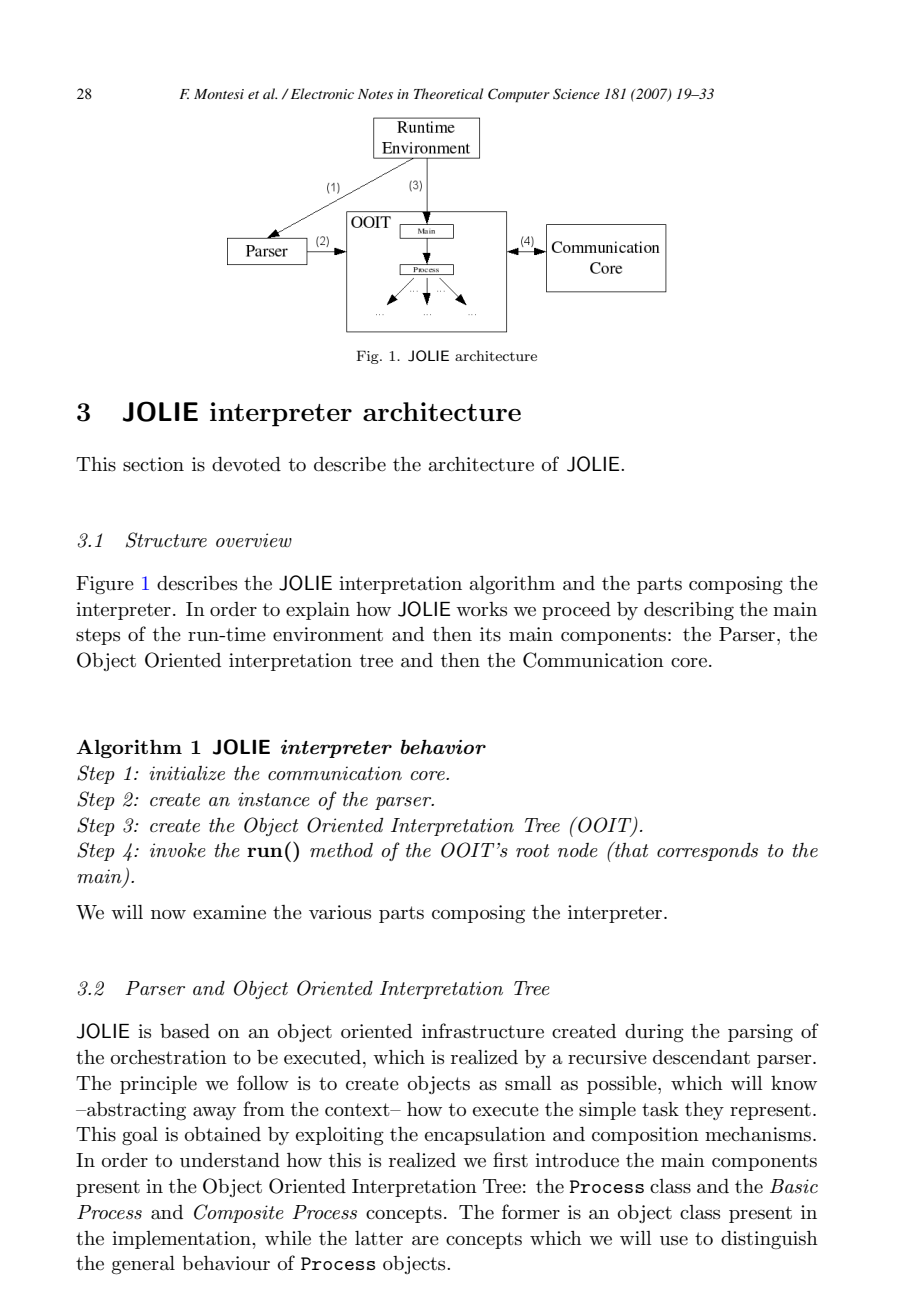  What do you see at coordinates (576, 611) in the page?
I see `proceed` at bounding box center [576, 611].
